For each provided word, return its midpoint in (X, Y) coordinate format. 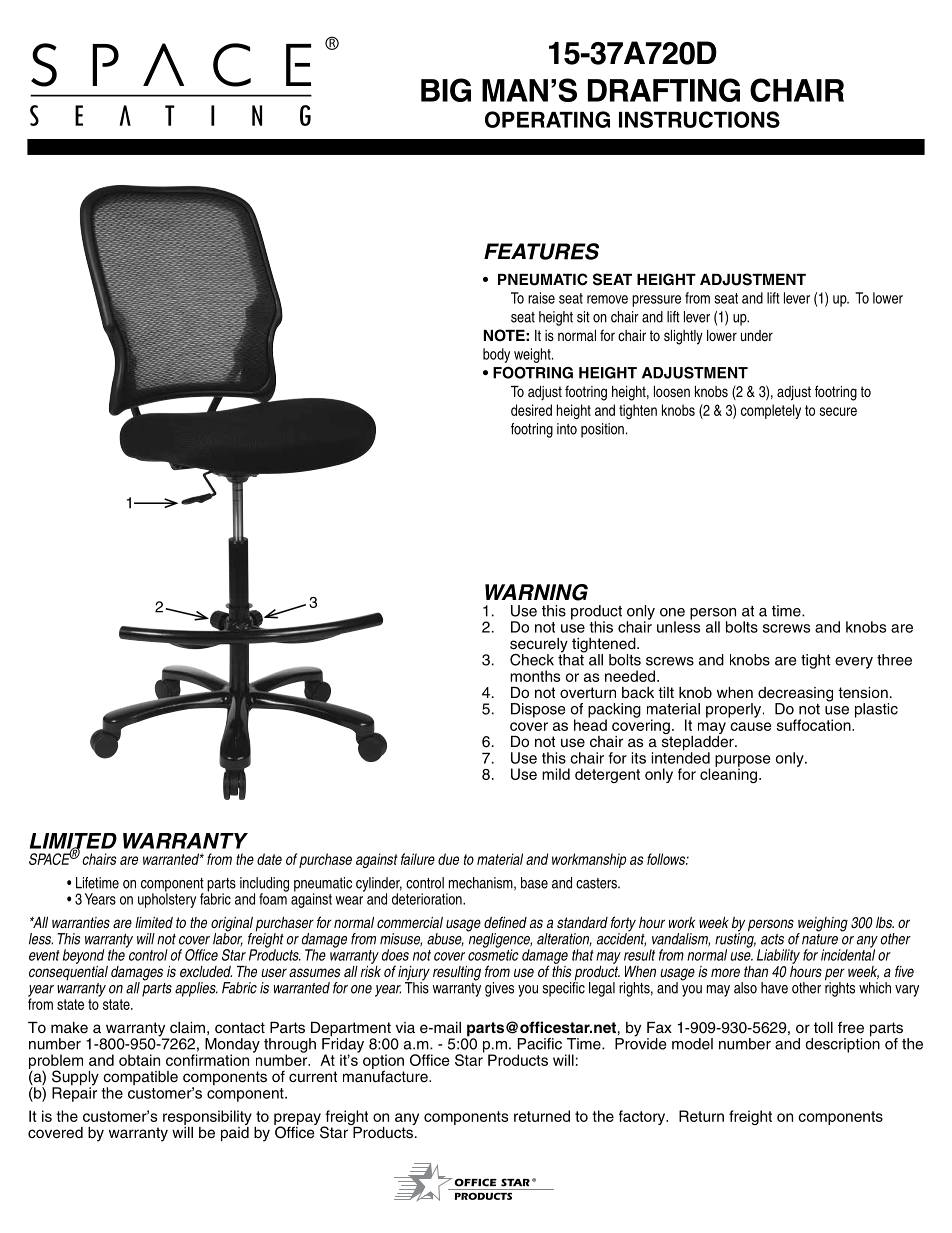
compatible (140, 1079)
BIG (446, 90)
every (854, 663)
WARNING (536, 592)
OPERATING (547, 119)
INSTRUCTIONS (699, 119)
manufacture (386, 1075)
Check (532, 660)
